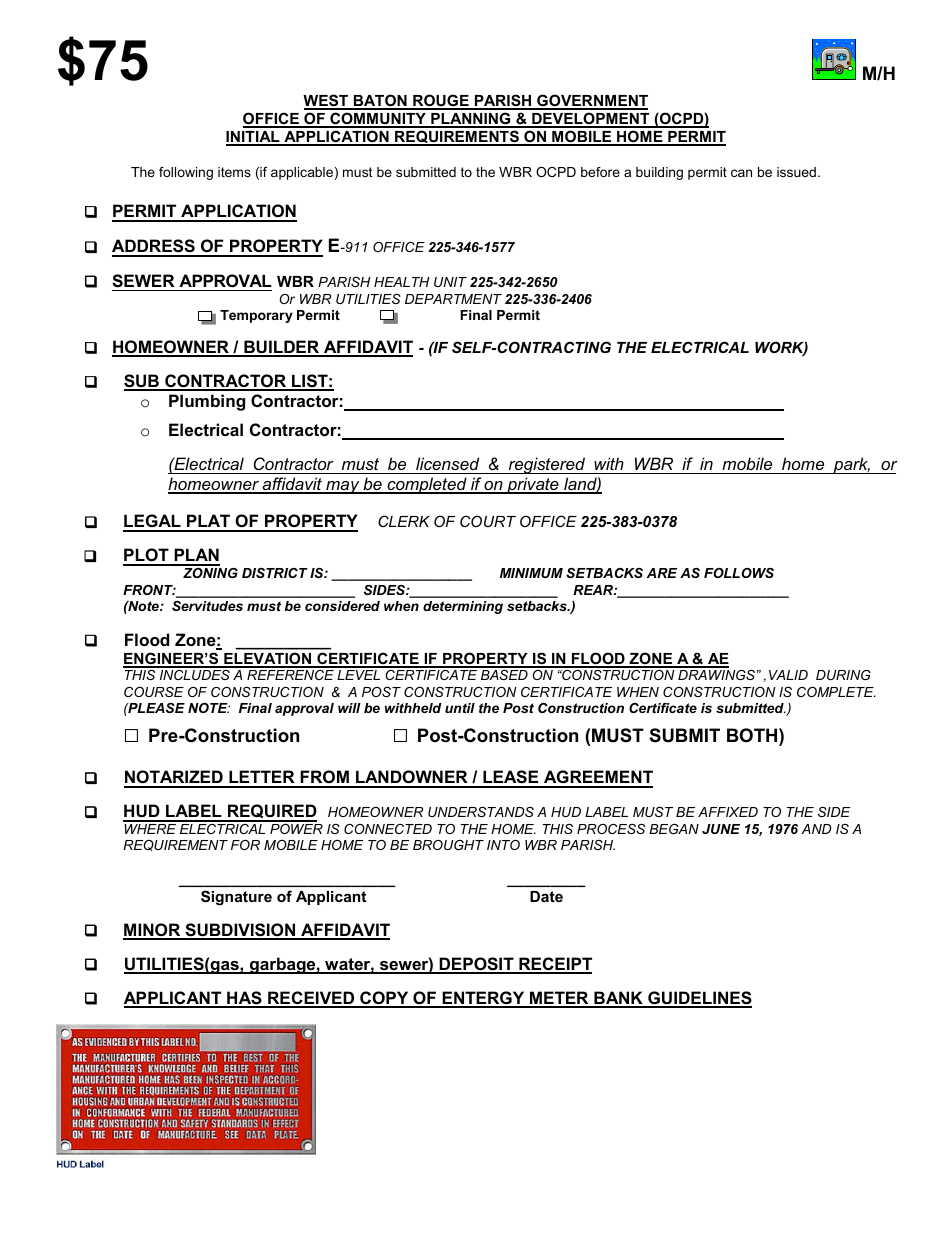  Describe the element at coordinates (851, 465) in the screenshot. I see `park` at that location.
